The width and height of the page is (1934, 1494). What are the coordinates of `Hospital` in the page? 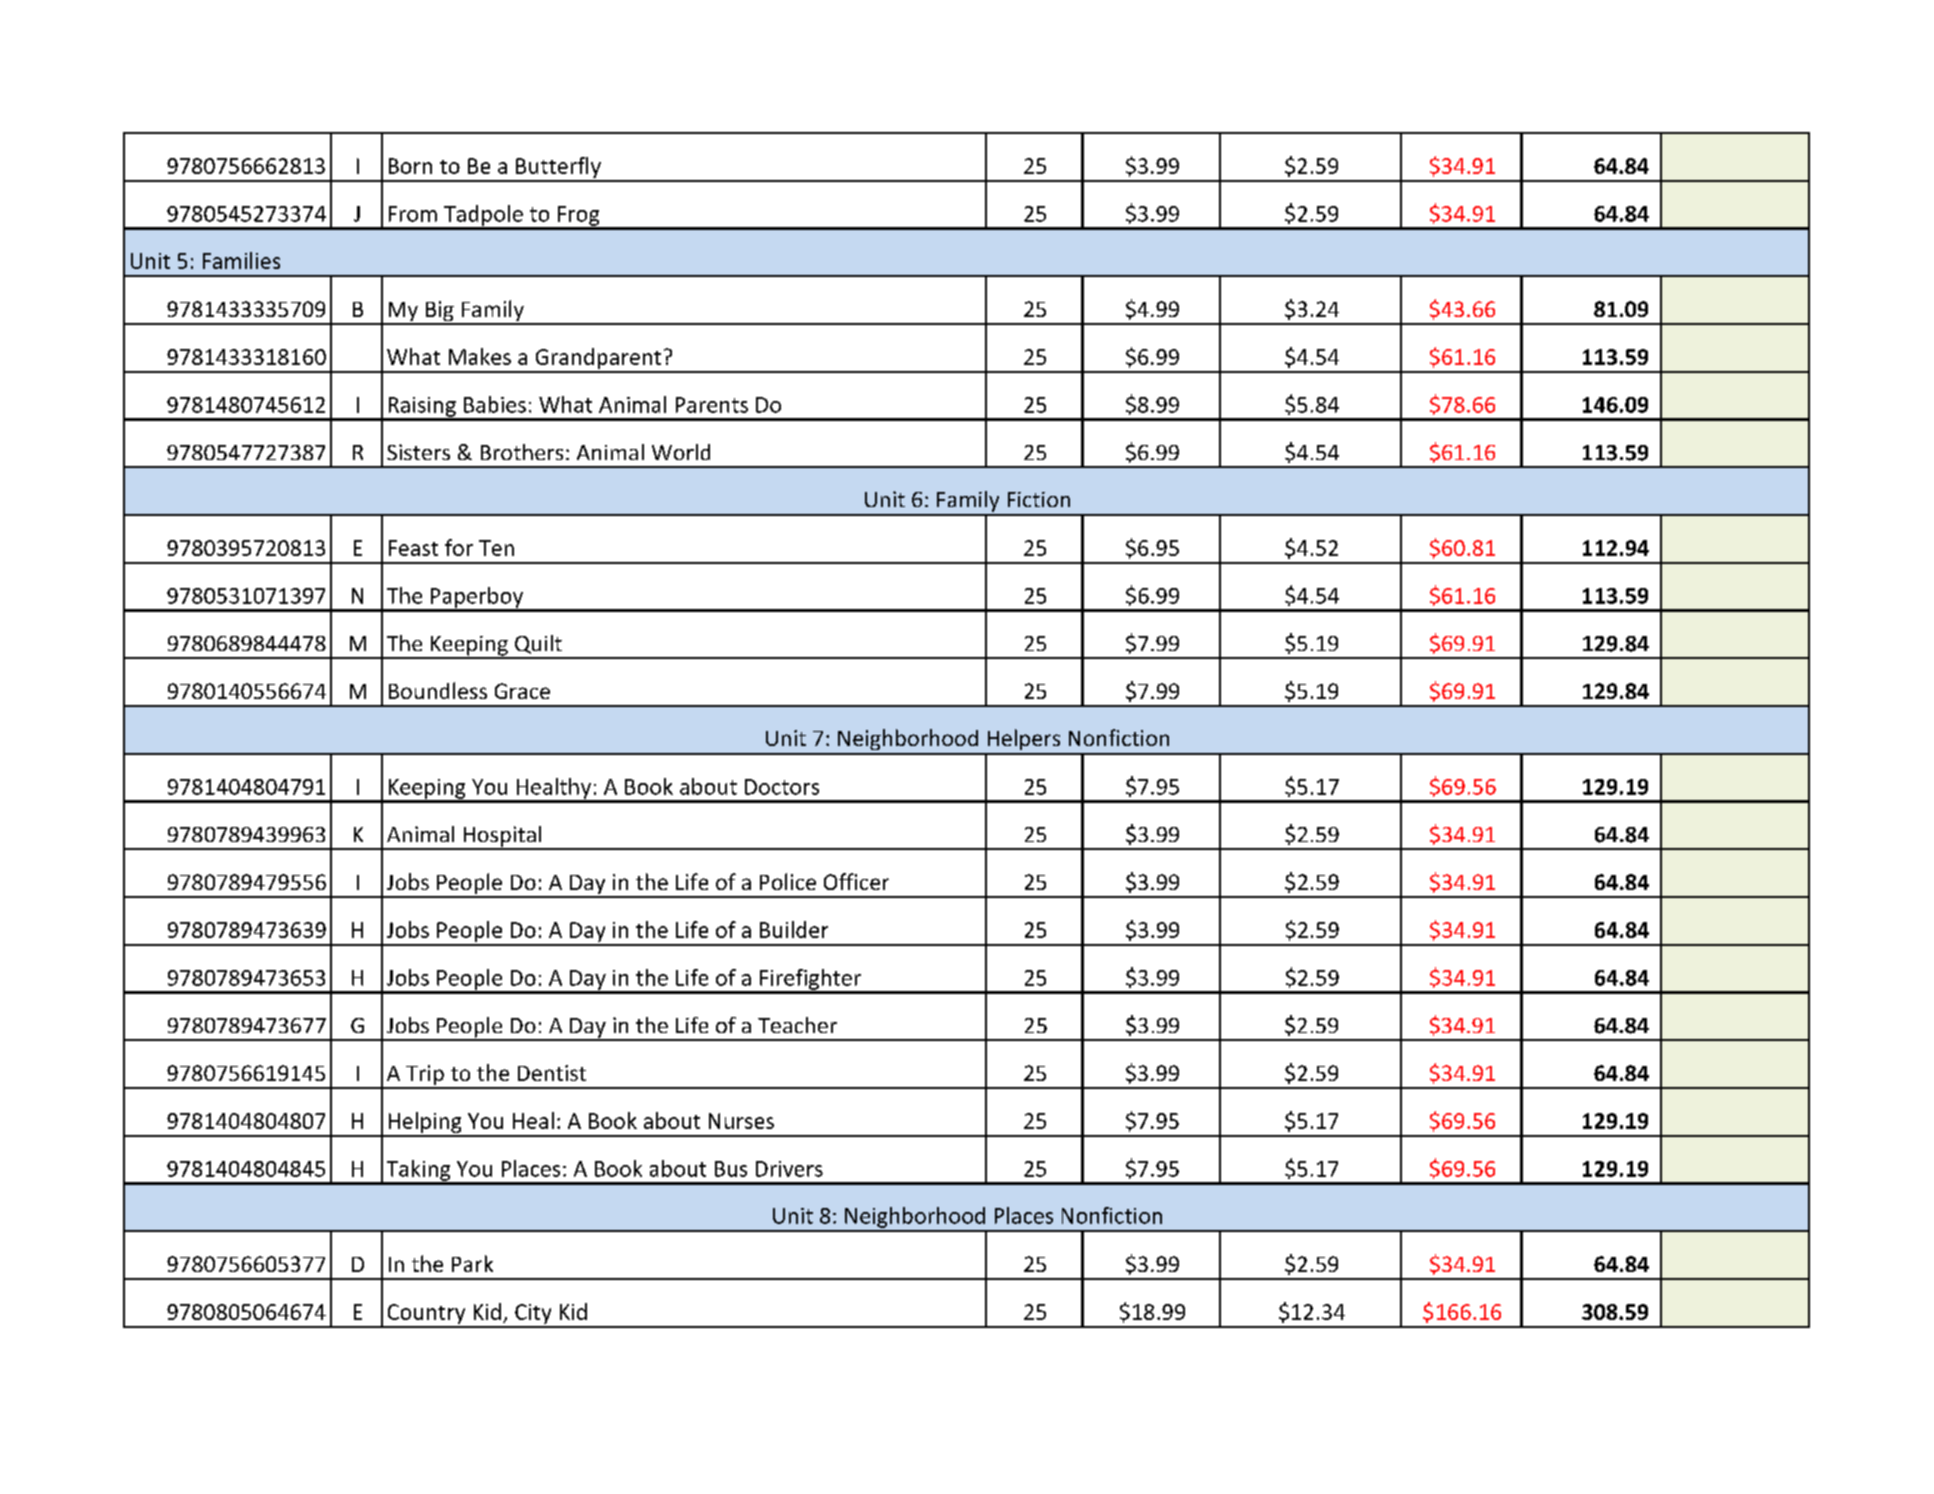 It's located at (502, 837).
